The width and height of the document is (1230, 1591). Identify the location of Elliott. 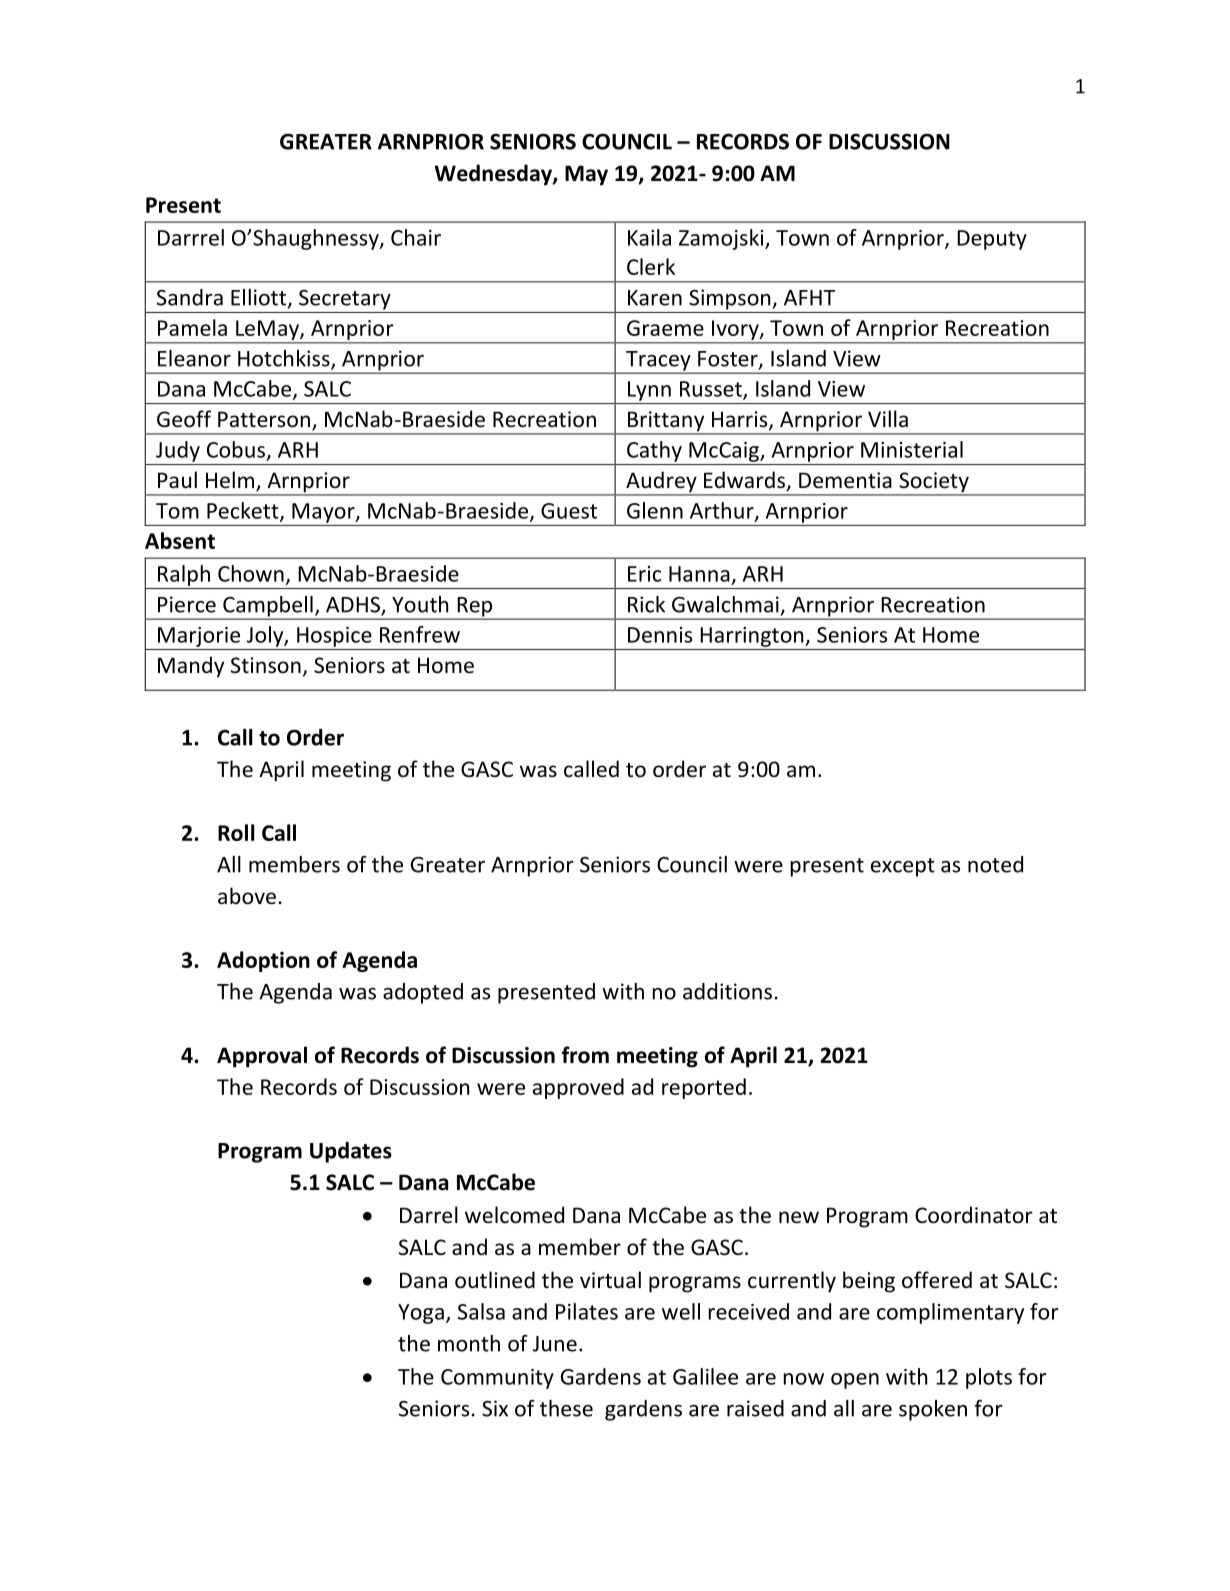
(260, 298).
